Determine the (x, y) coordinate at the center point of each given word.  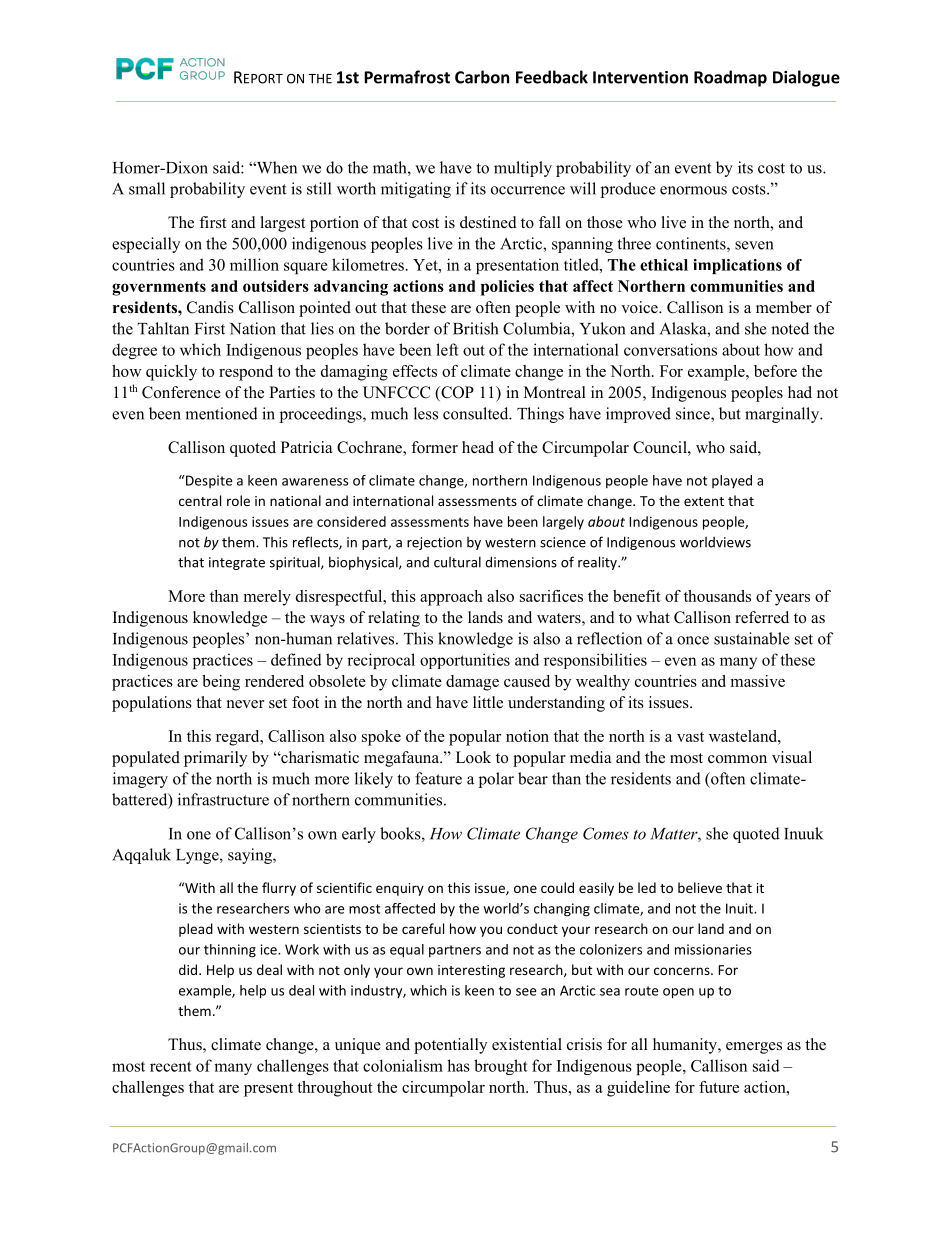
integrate (237, 563)
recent (171, 1066)
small (147, 188)
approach (451, 598)
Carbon (482, 77)
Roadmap (730, 78)
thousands (717, 596)
